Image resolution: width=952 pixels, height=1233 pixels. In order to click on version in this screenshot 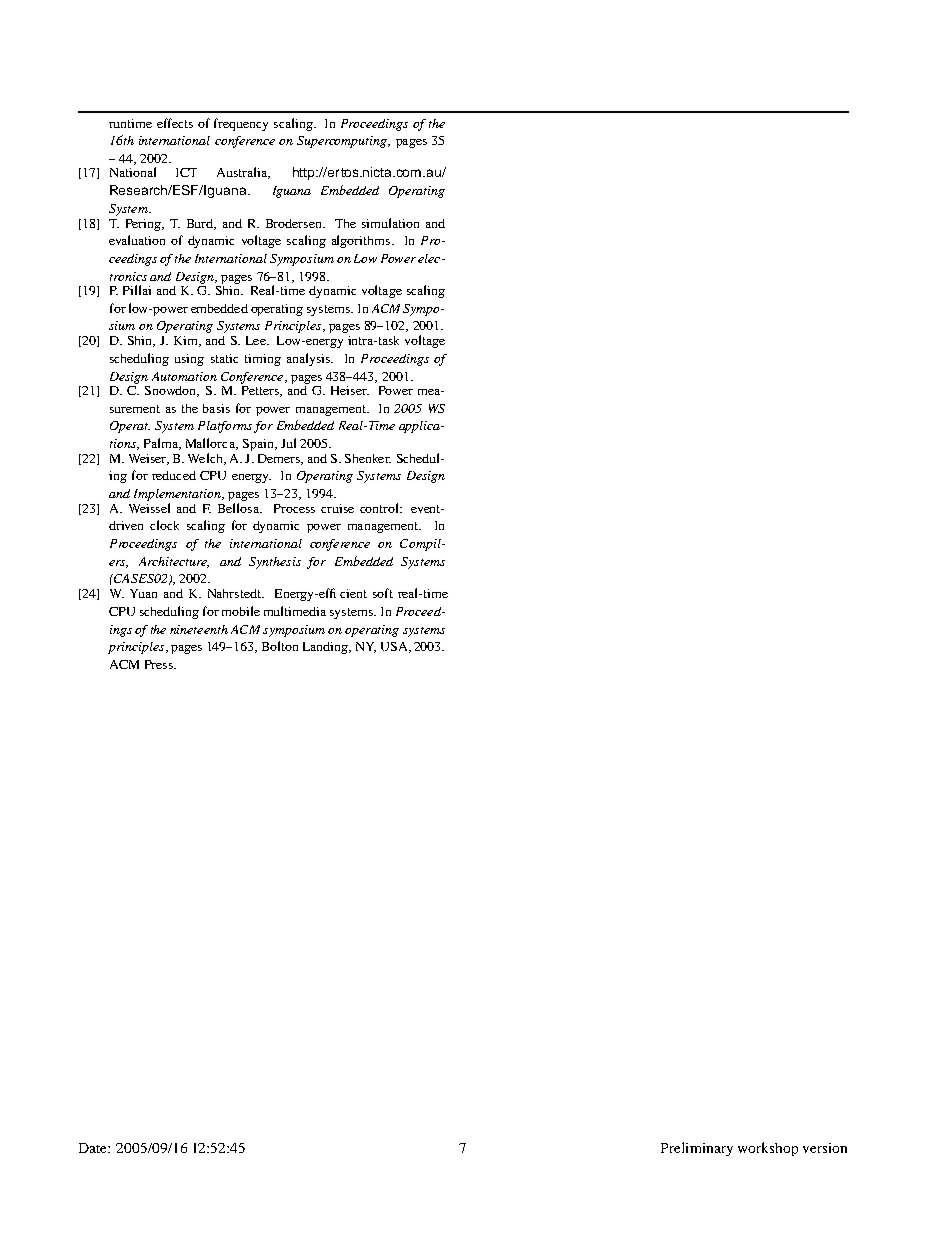, I will do `click(825, 1148)`.
